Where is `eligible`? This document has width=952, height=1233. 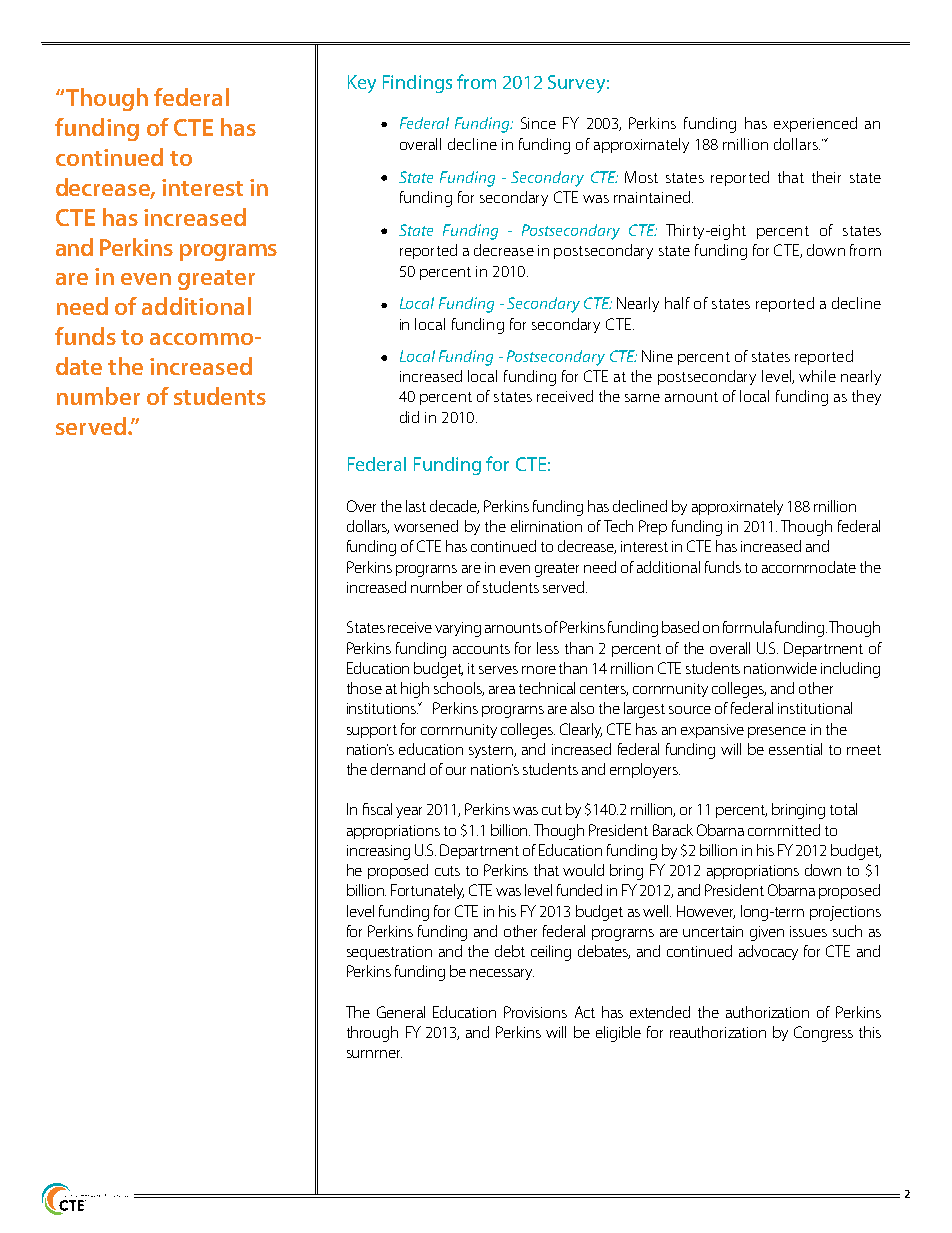
eligible is located at coordinates (618, 1034).
